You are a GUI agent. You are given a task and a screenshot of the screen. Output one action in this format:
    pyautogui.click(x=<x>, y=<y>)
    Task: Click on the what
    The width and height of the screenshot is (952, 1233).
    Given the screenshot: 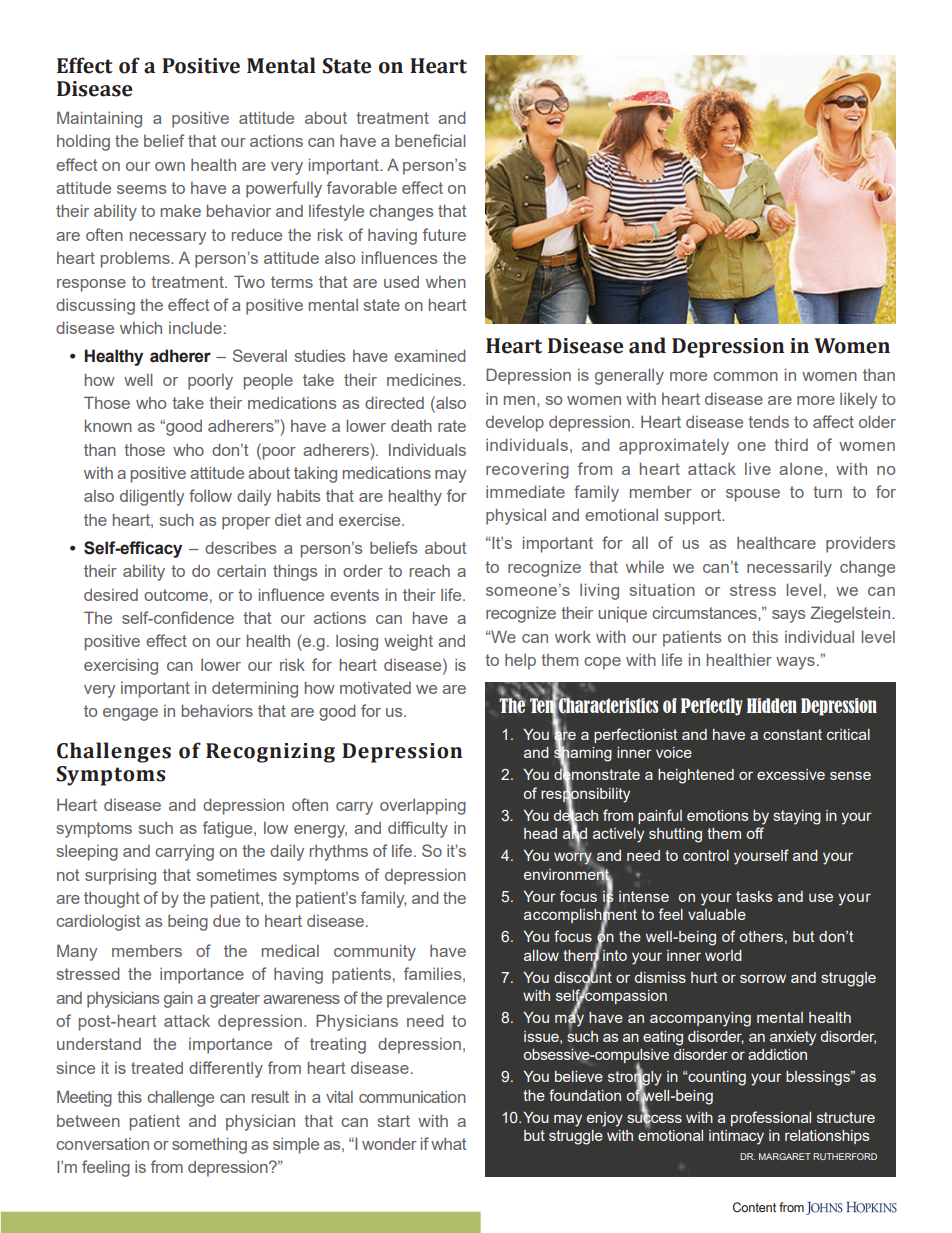 What is the action you would take?
    pyautogui.click(x=448, y=1144)
